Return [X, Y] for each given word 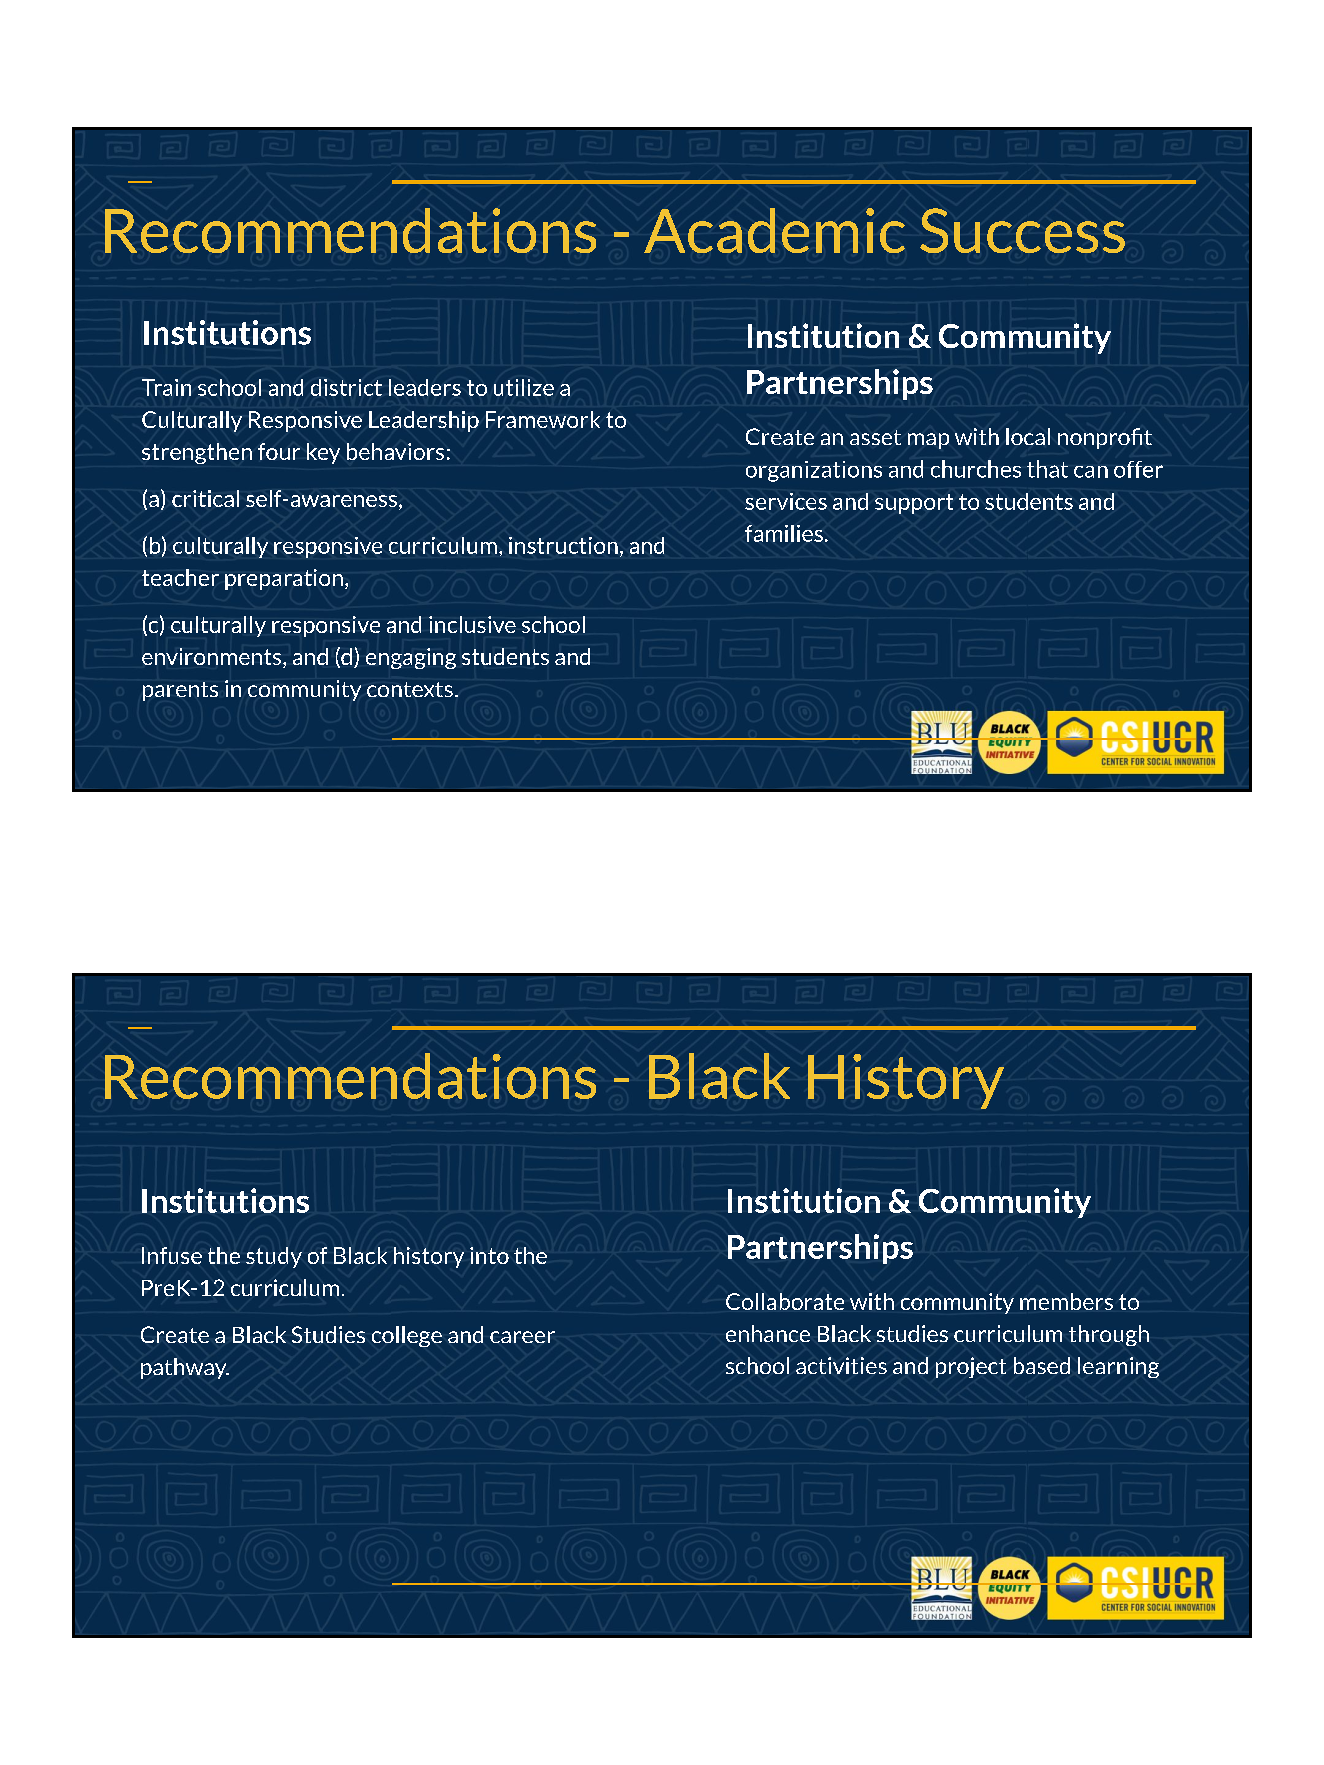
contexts [410, 689]
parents [180, 691]
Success [1022, 230]
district [346, 387]
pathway [185, 1368]
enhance [768, 1333]
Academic [774, 230]
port [932, 504]
